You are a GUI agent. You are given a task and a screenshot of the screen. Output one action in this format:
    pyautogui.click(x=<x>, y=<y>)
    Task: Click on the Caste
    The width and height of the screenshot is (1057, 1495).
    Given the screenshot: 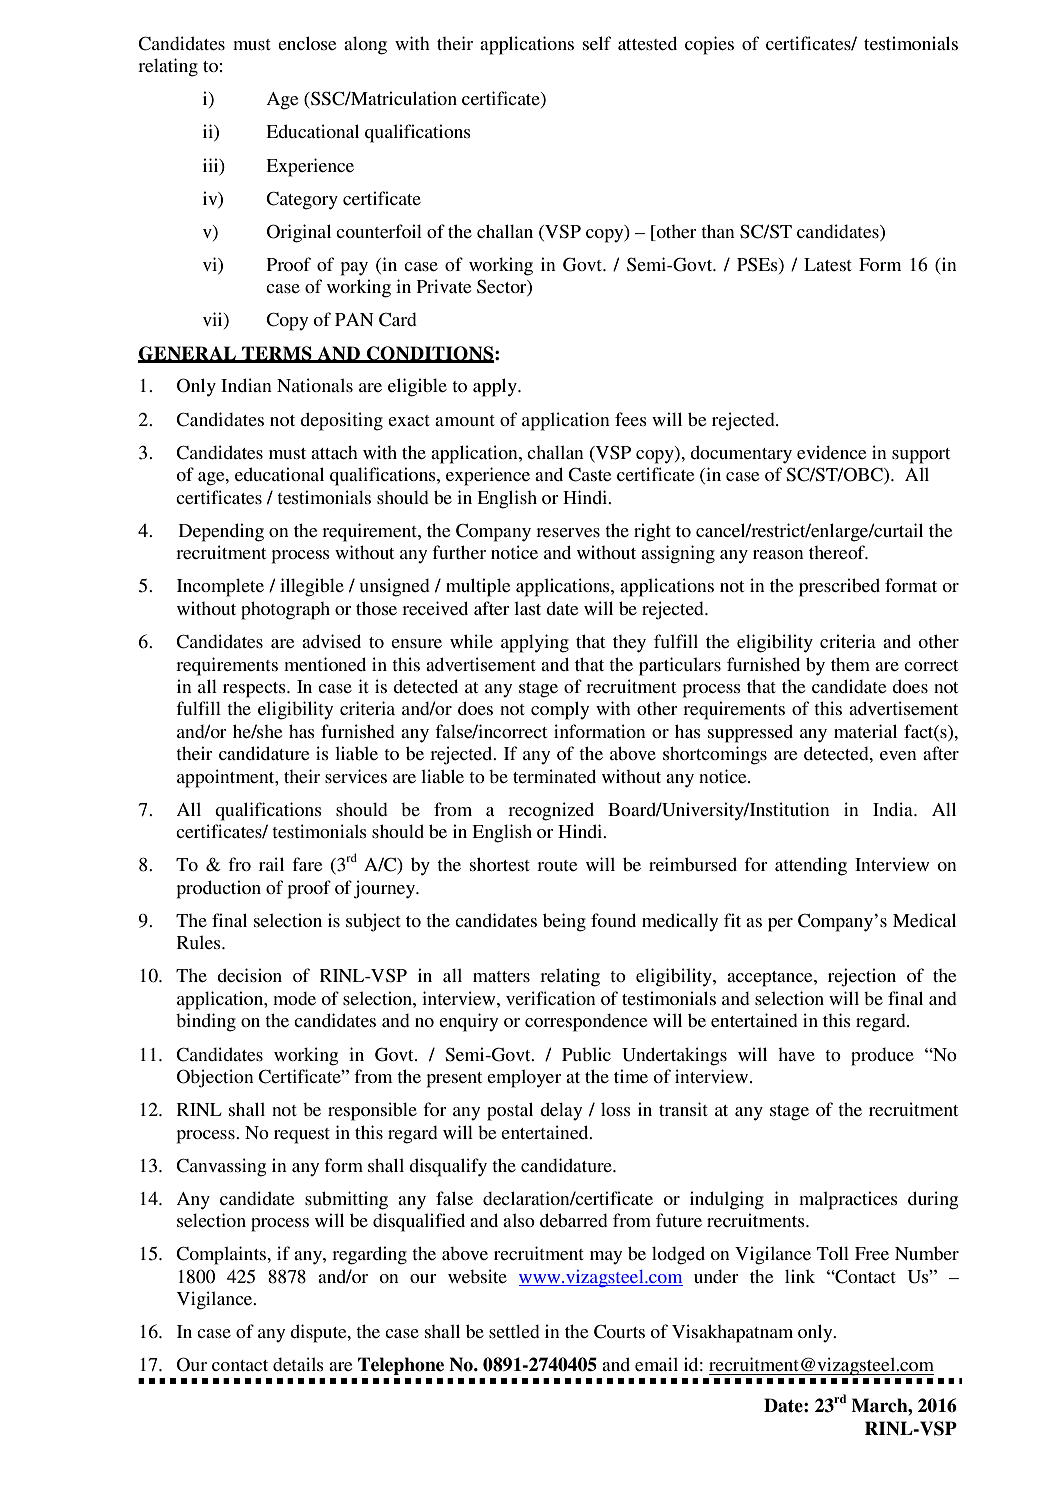 What is the action you would take?
    pyautogui.click(x=589, y=474)
